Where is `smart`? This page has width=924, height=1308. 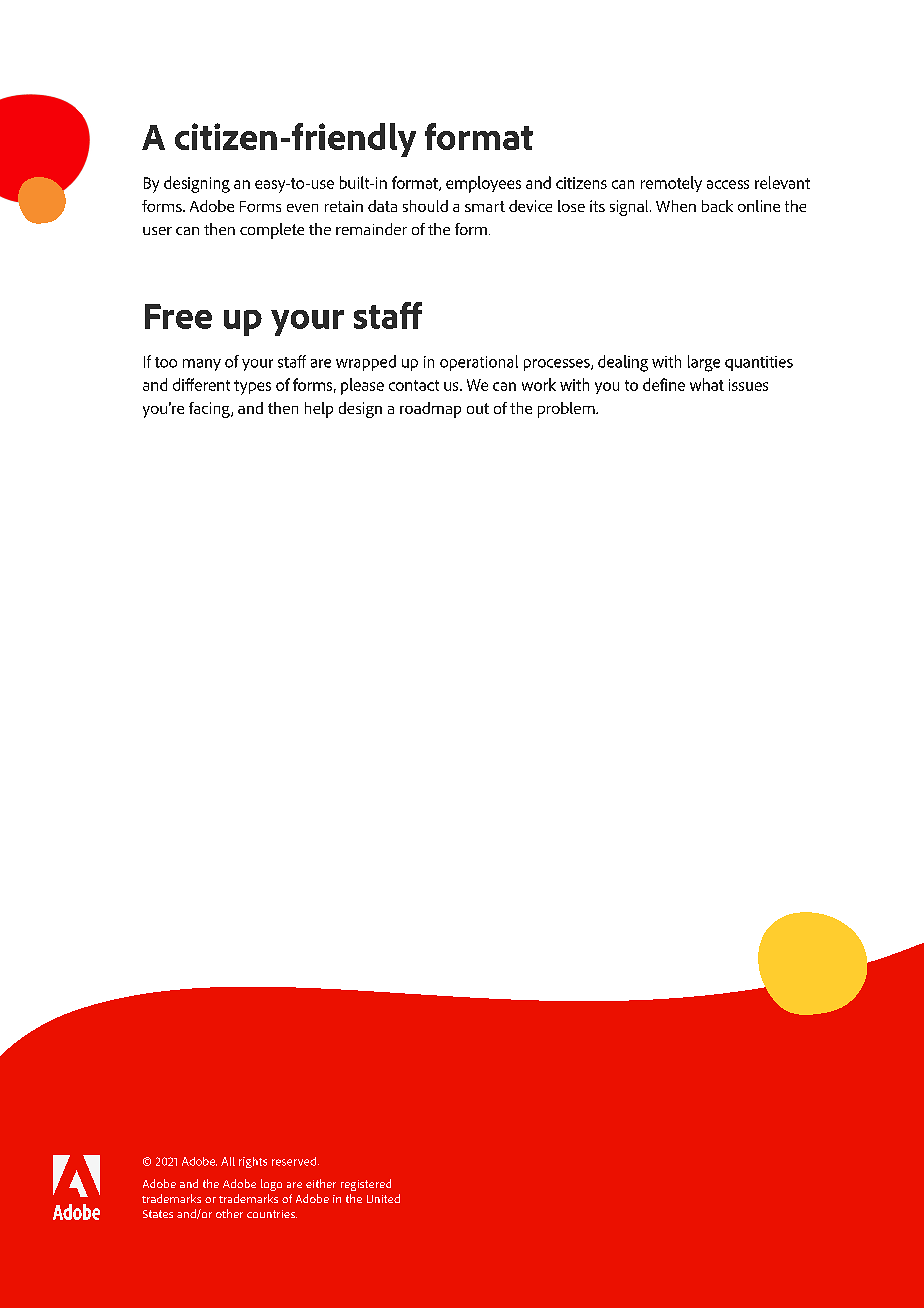
smart is located at coordinates (485, 206).
